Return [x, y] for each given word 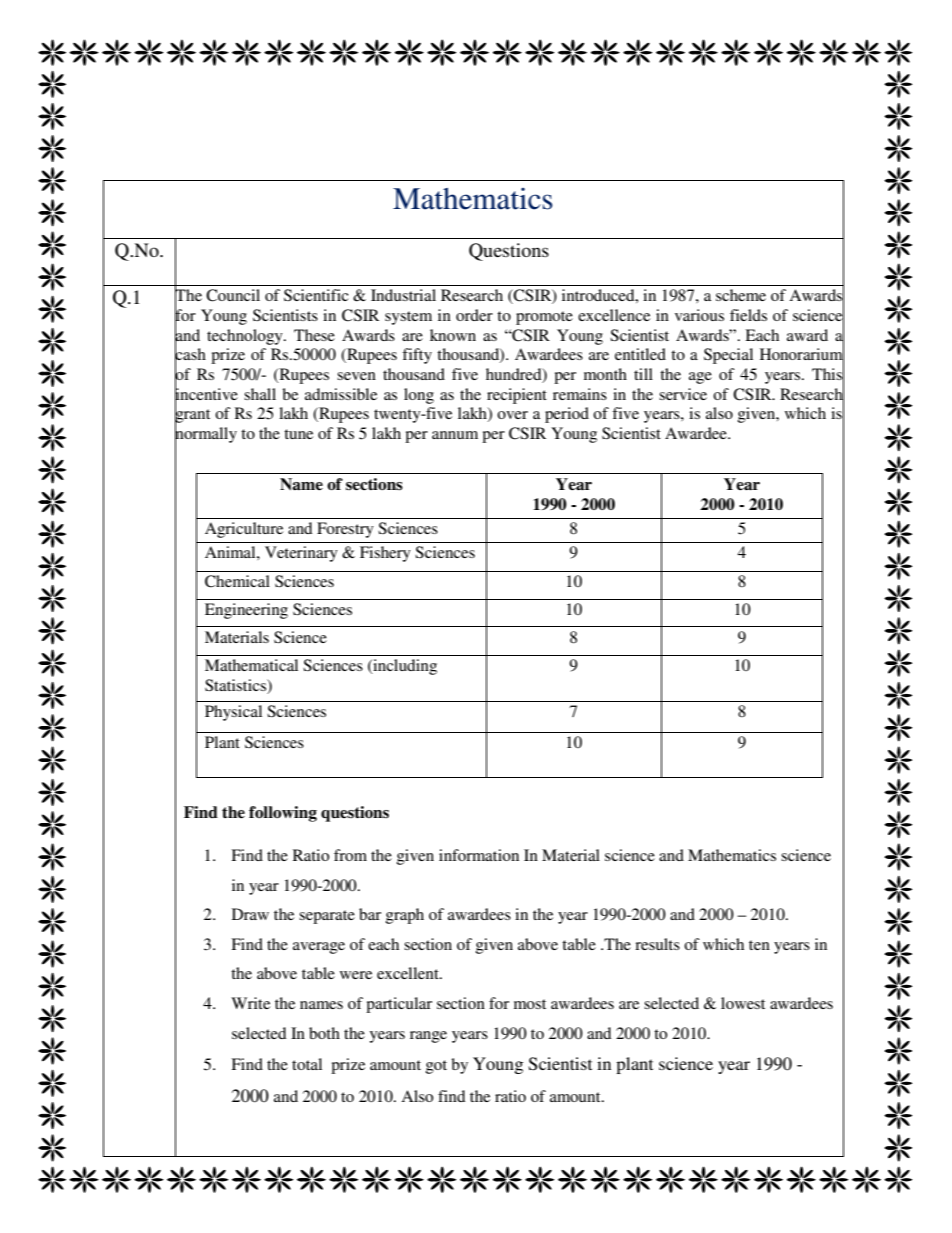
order [474, 315]
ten [759, 945]
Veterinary [301, 554]
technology [246, 337]
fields [748, 315]
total [307, 1064]
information [479, 855]
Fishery [385, 554]
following [283, 814]
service [683, 394]
